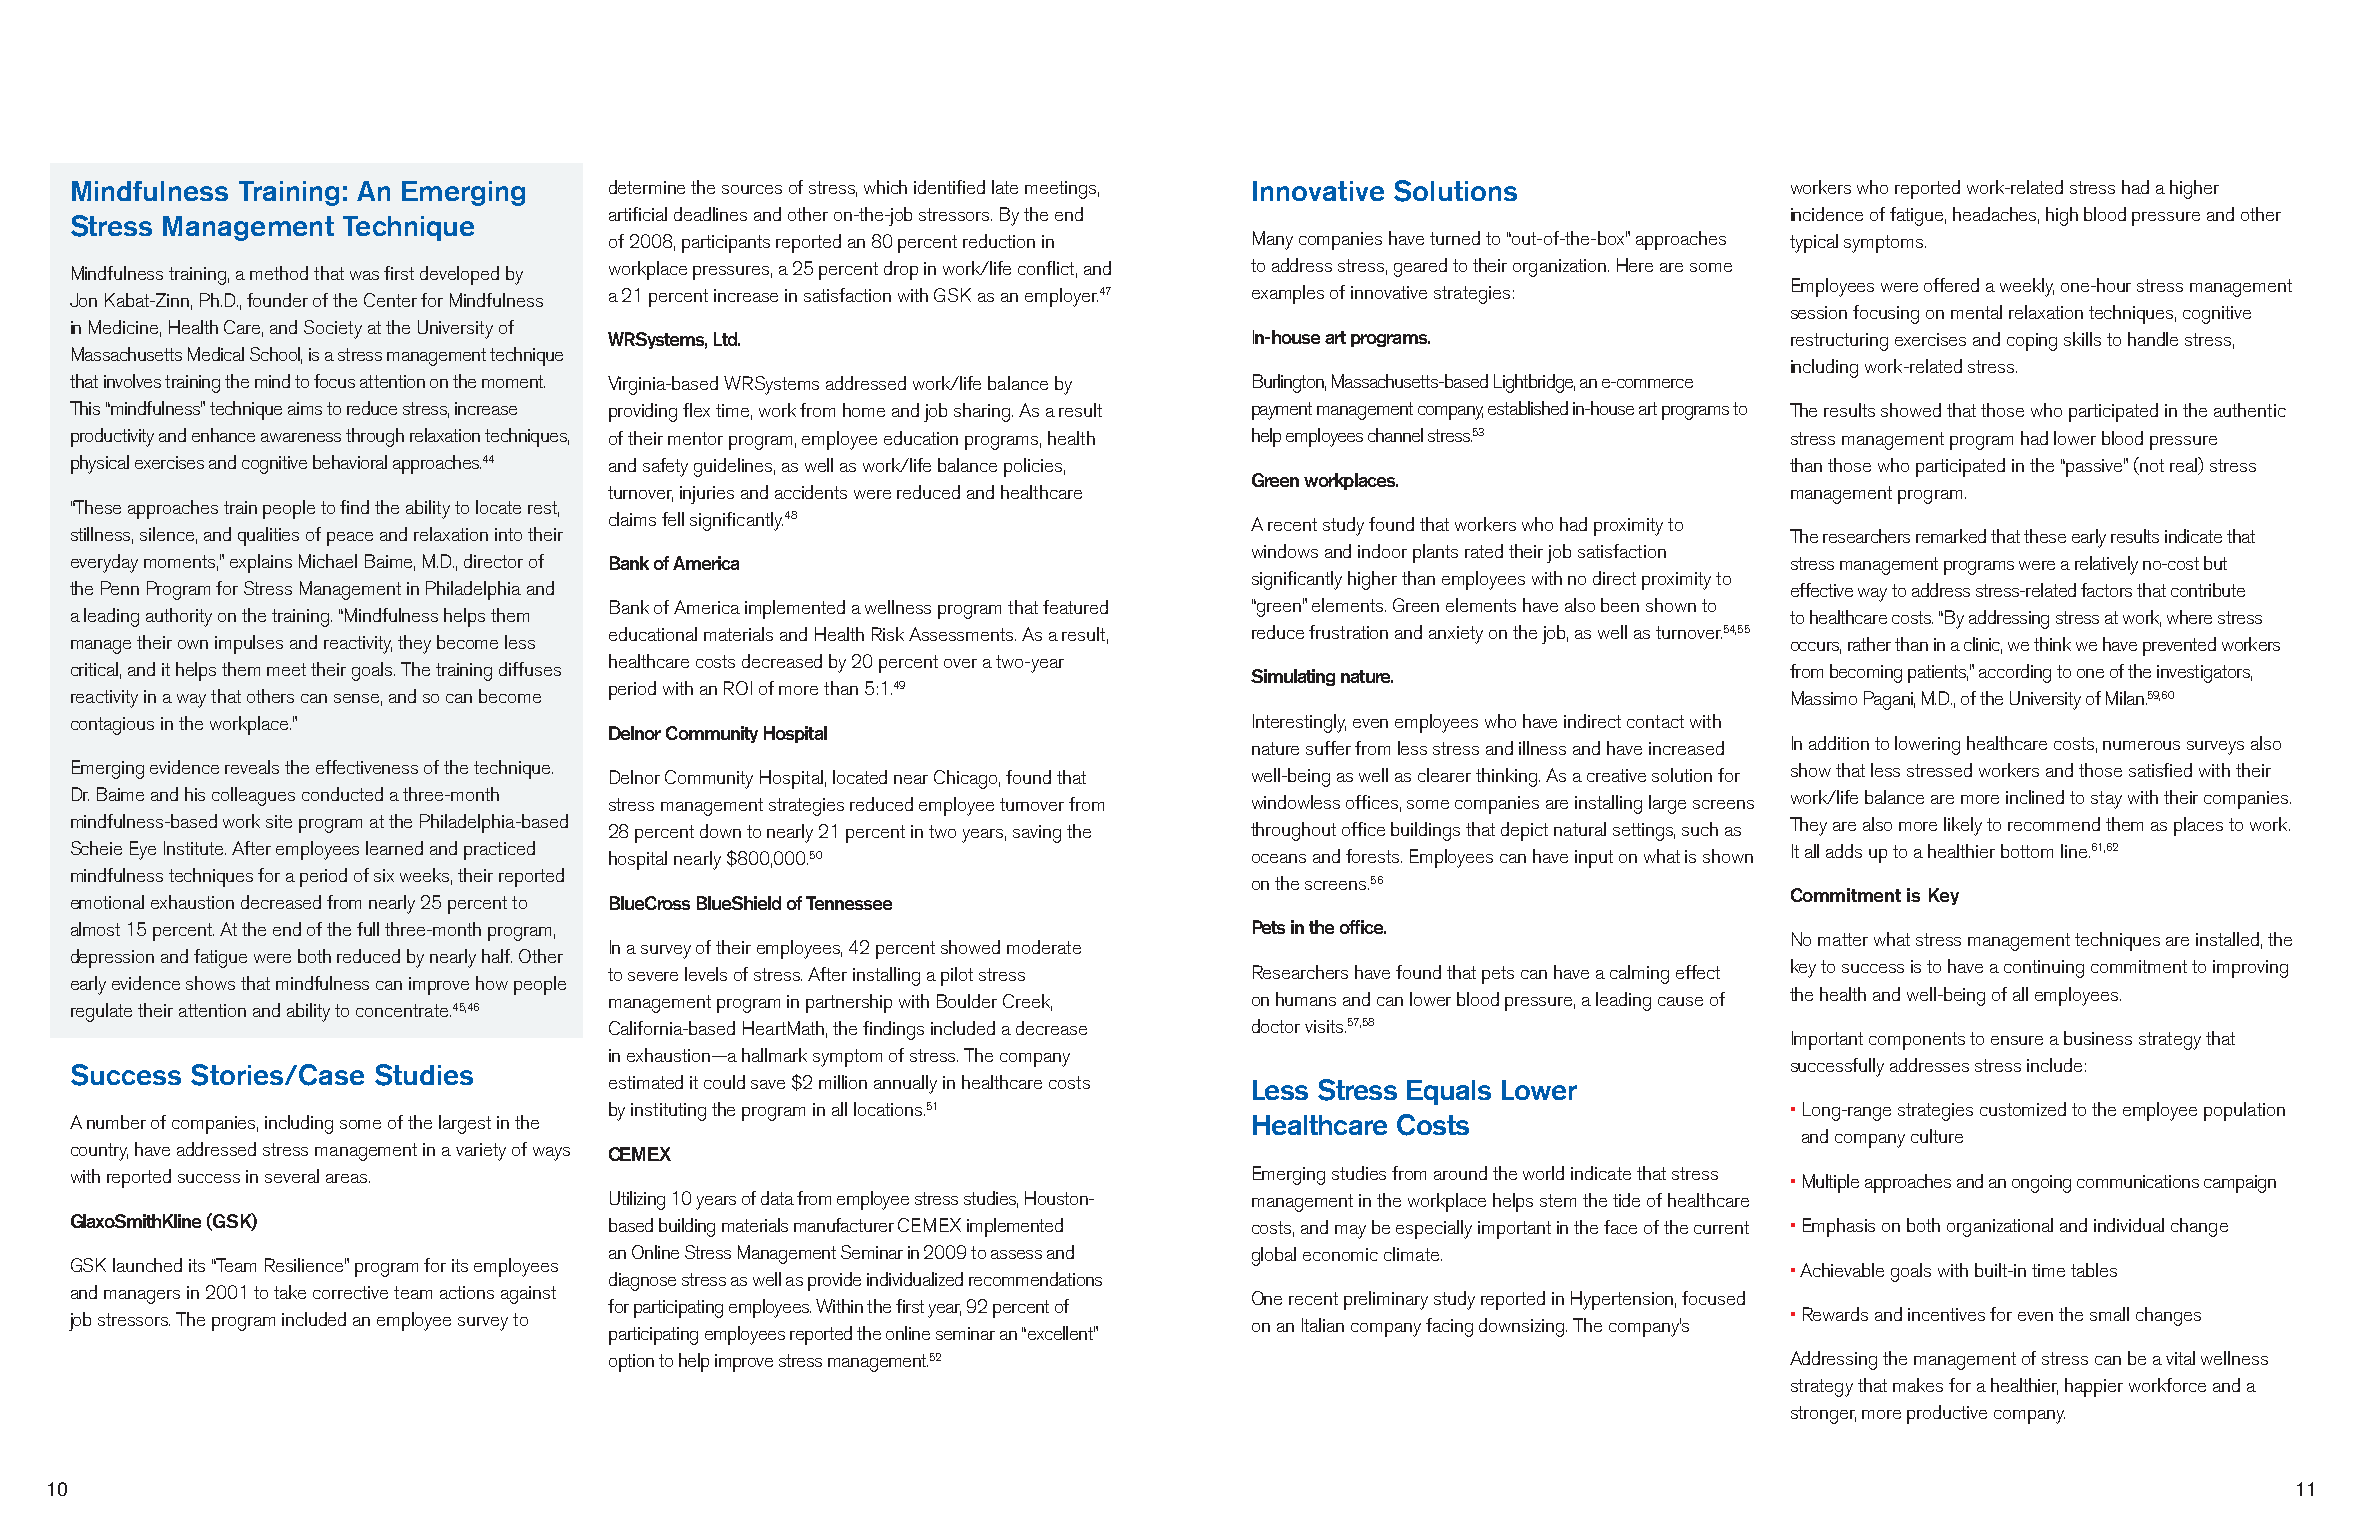 Image resolution: width=2363 pixels, height=1529 pixels. What do you see at coordinates (1323, 1325) in the screenshot?
I see `Italian` at bounding box center [1323, 1325].
